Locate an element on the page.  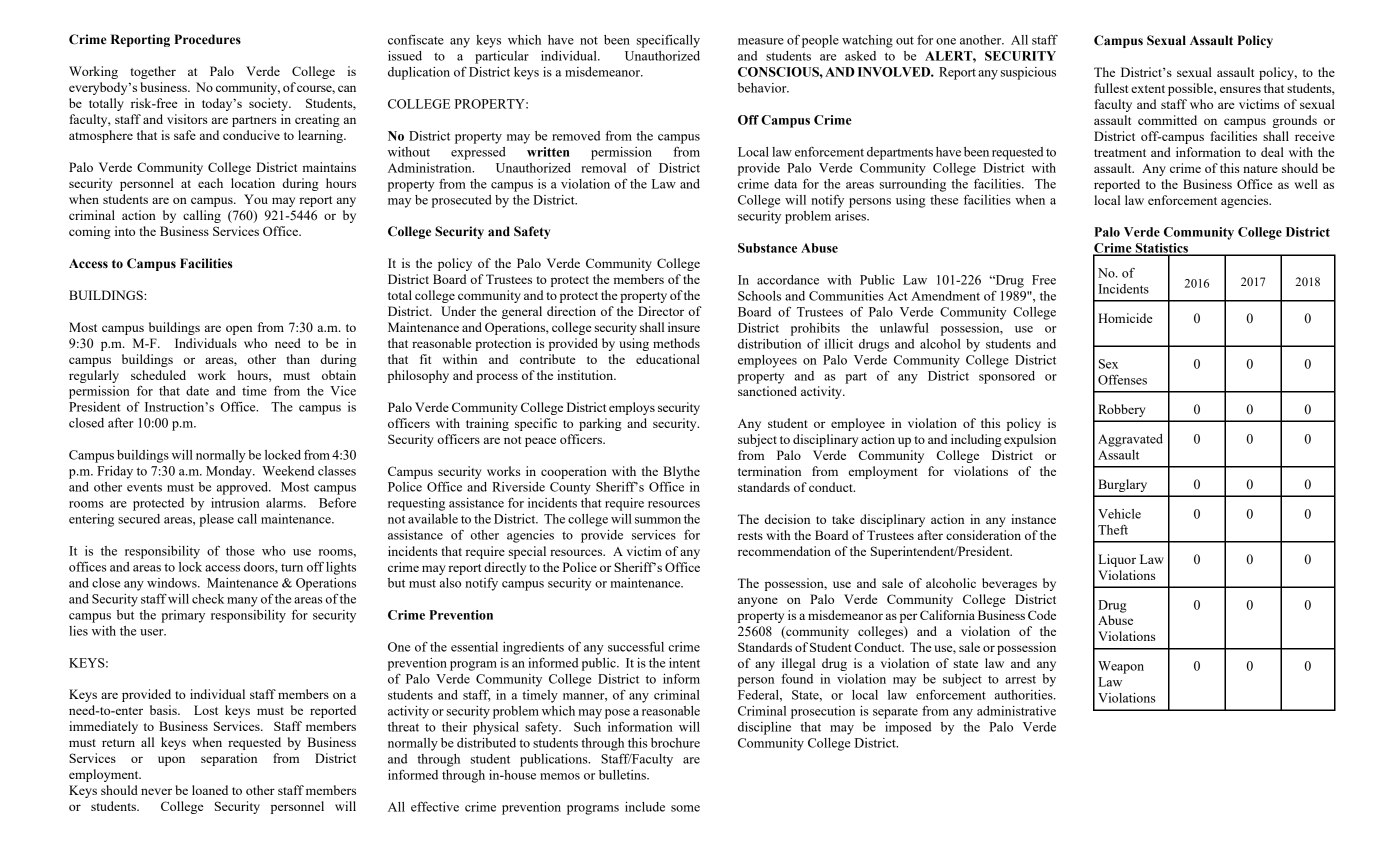
Homicide is located at coordinates (1125, 318).
